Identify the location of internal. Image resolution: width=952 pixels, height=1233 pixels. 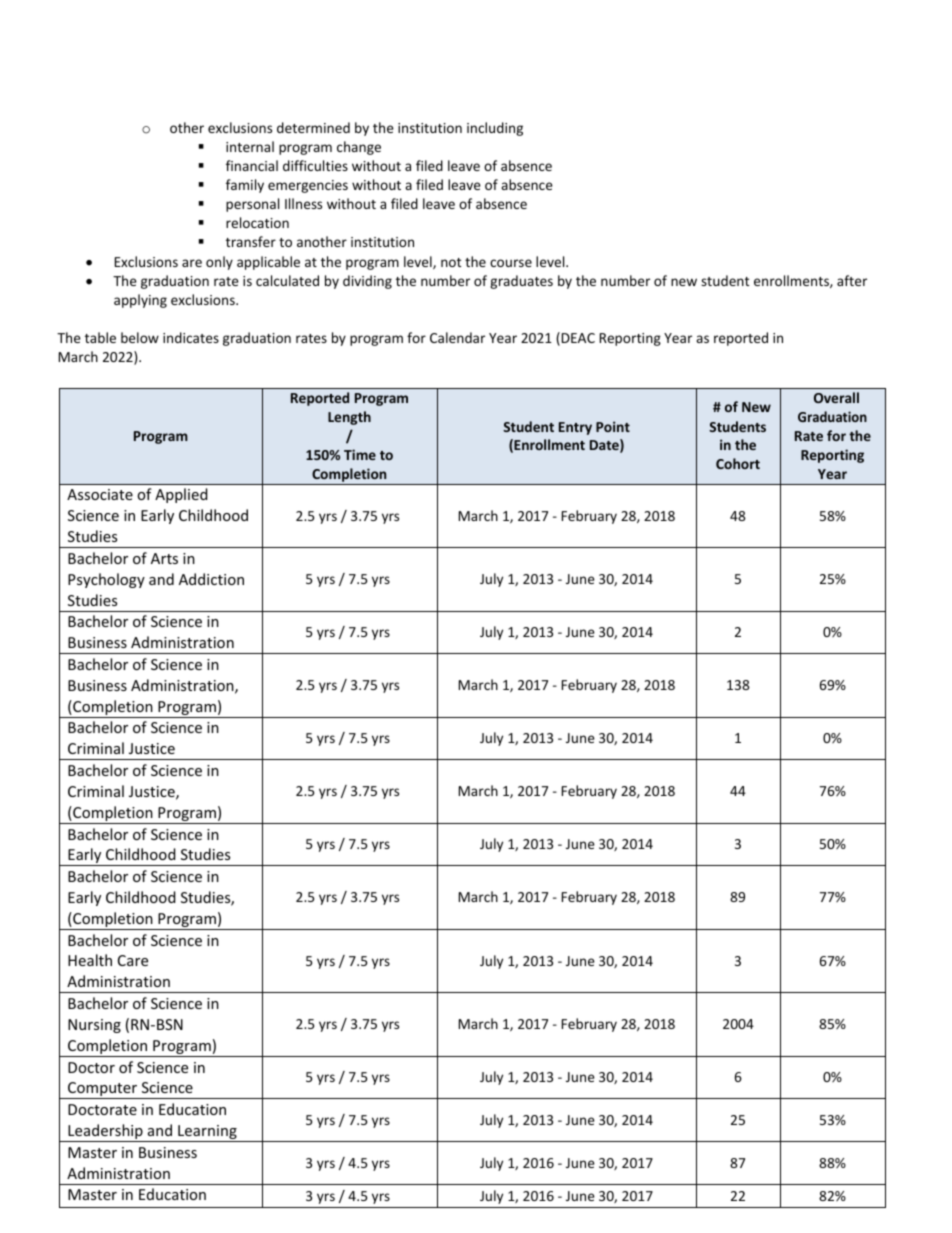
(250, 146).
